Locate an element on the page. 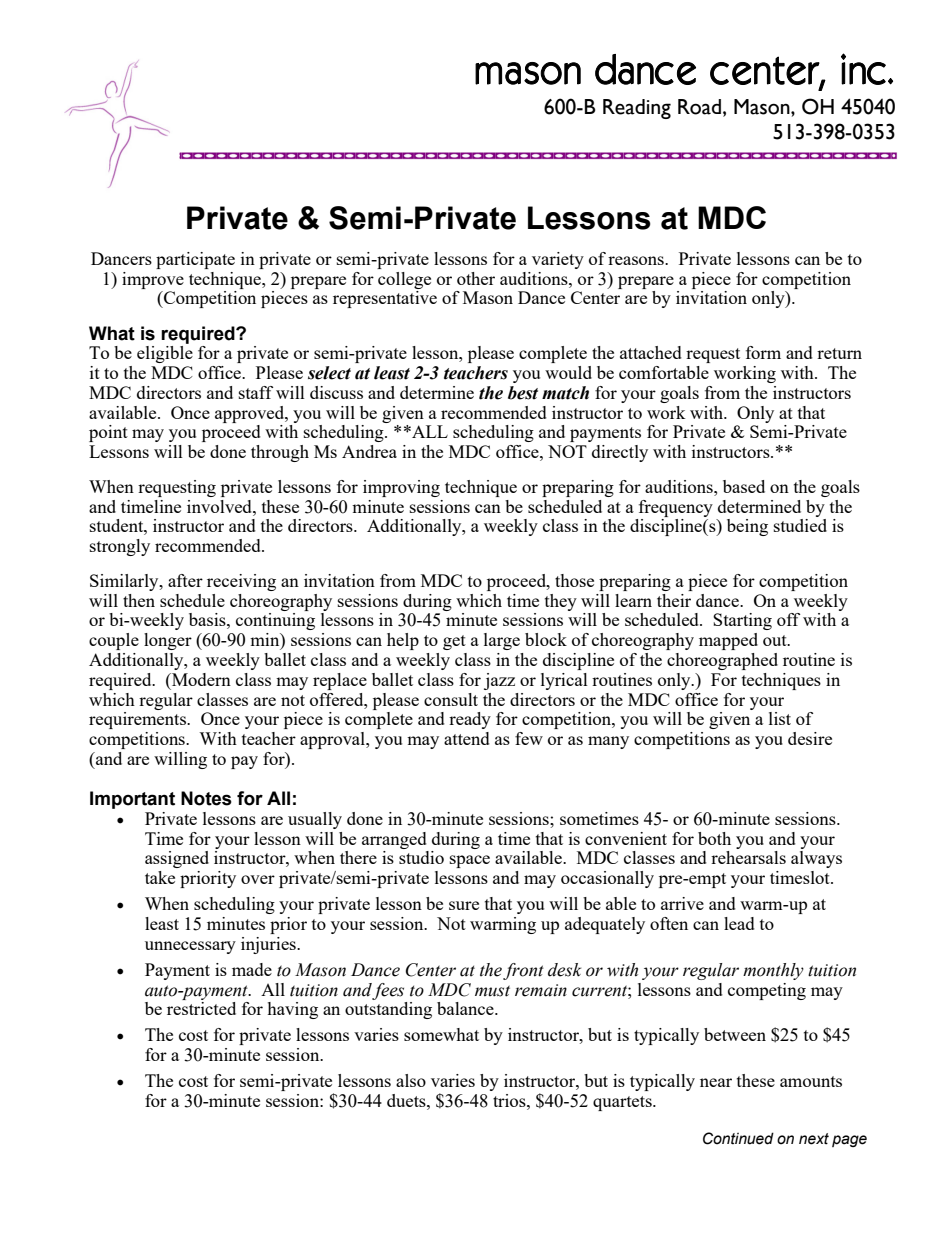 The width and height of the page is (952, 1233). Continued is located at coordinates (738, 1138).
